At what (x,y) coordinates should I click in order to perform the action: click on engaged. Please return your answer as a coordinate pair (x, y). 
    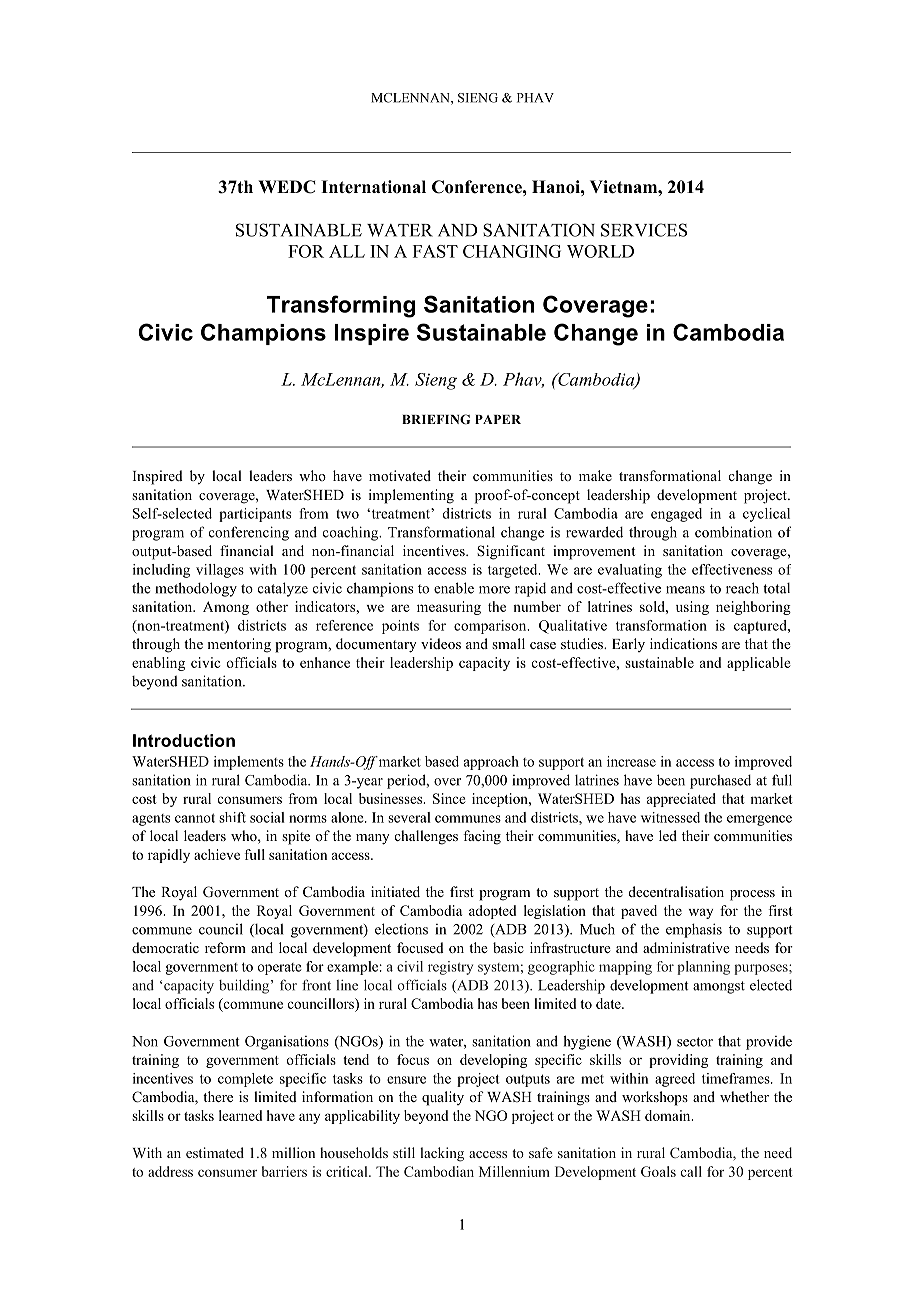
    Looking at the image, I should click on (676, 515).
